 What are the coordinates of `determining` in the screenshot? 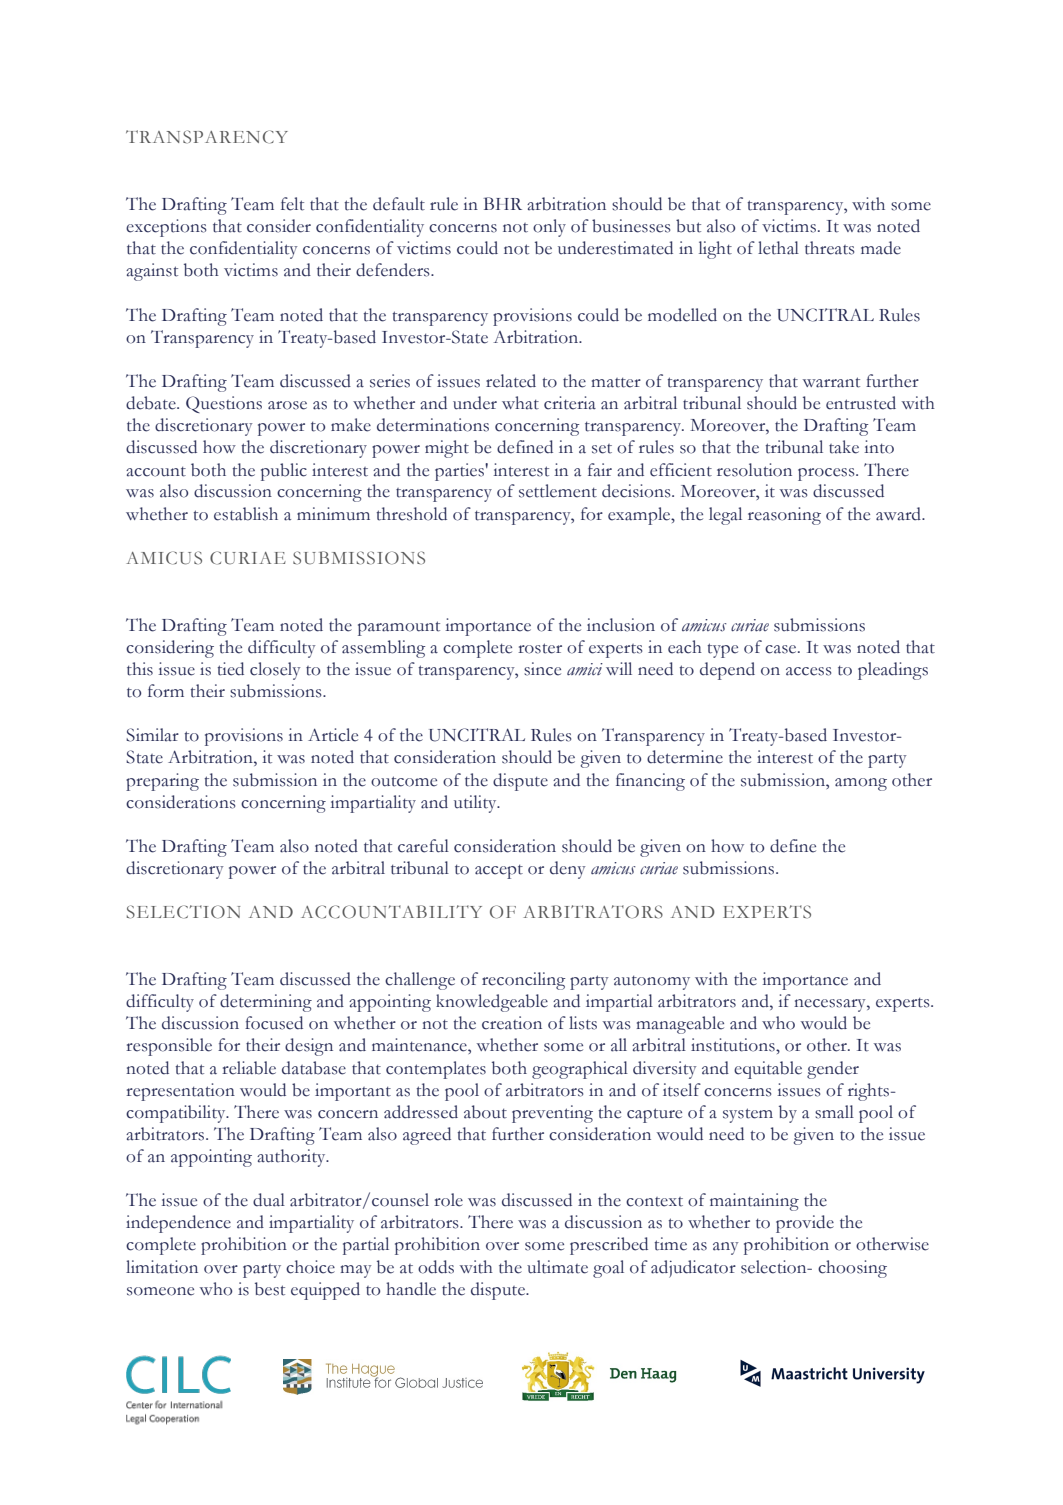 It's located at (266, 1003).
